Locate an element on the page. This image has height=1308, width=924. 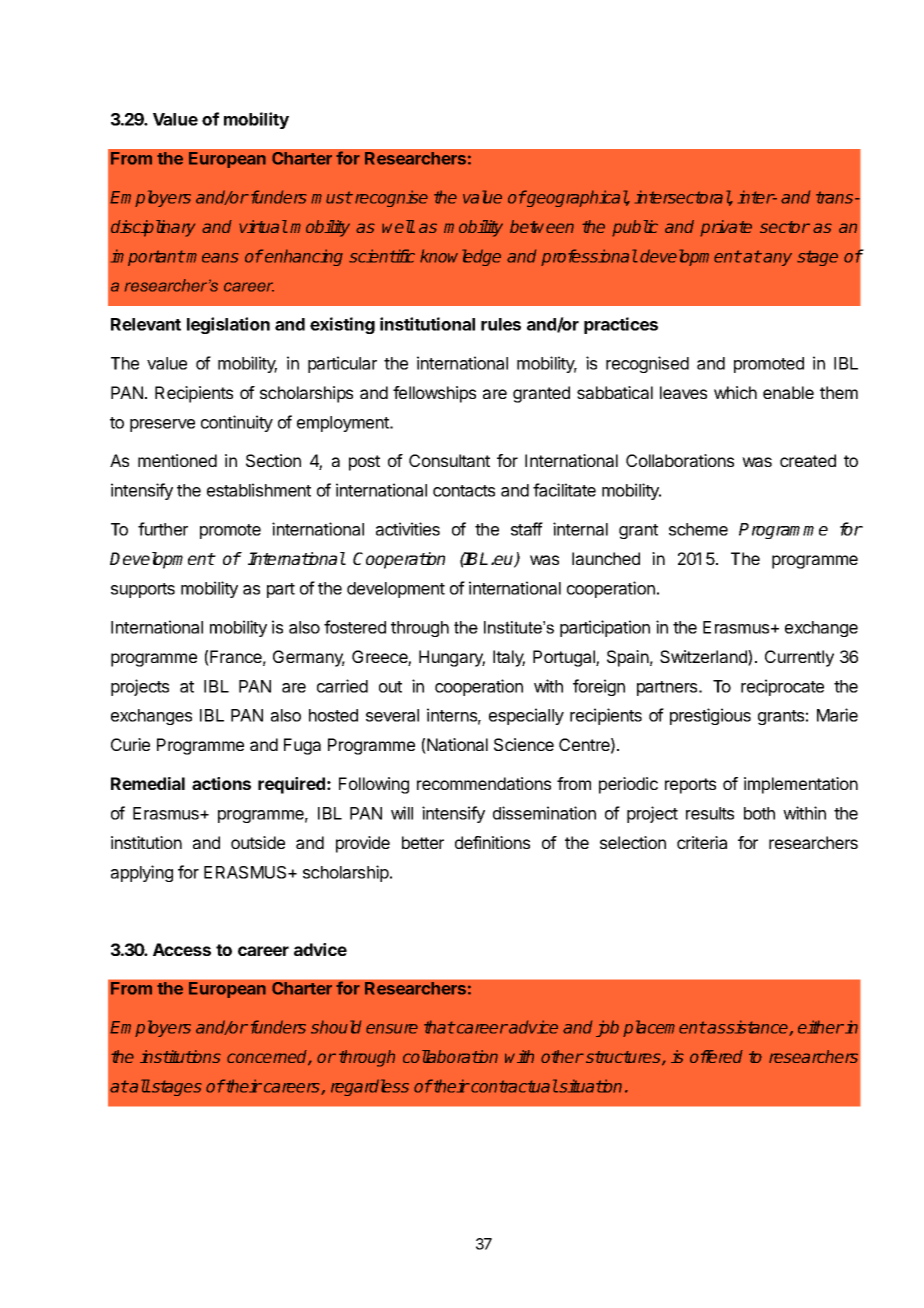
contractual is located at coordinates (513, 1086).
